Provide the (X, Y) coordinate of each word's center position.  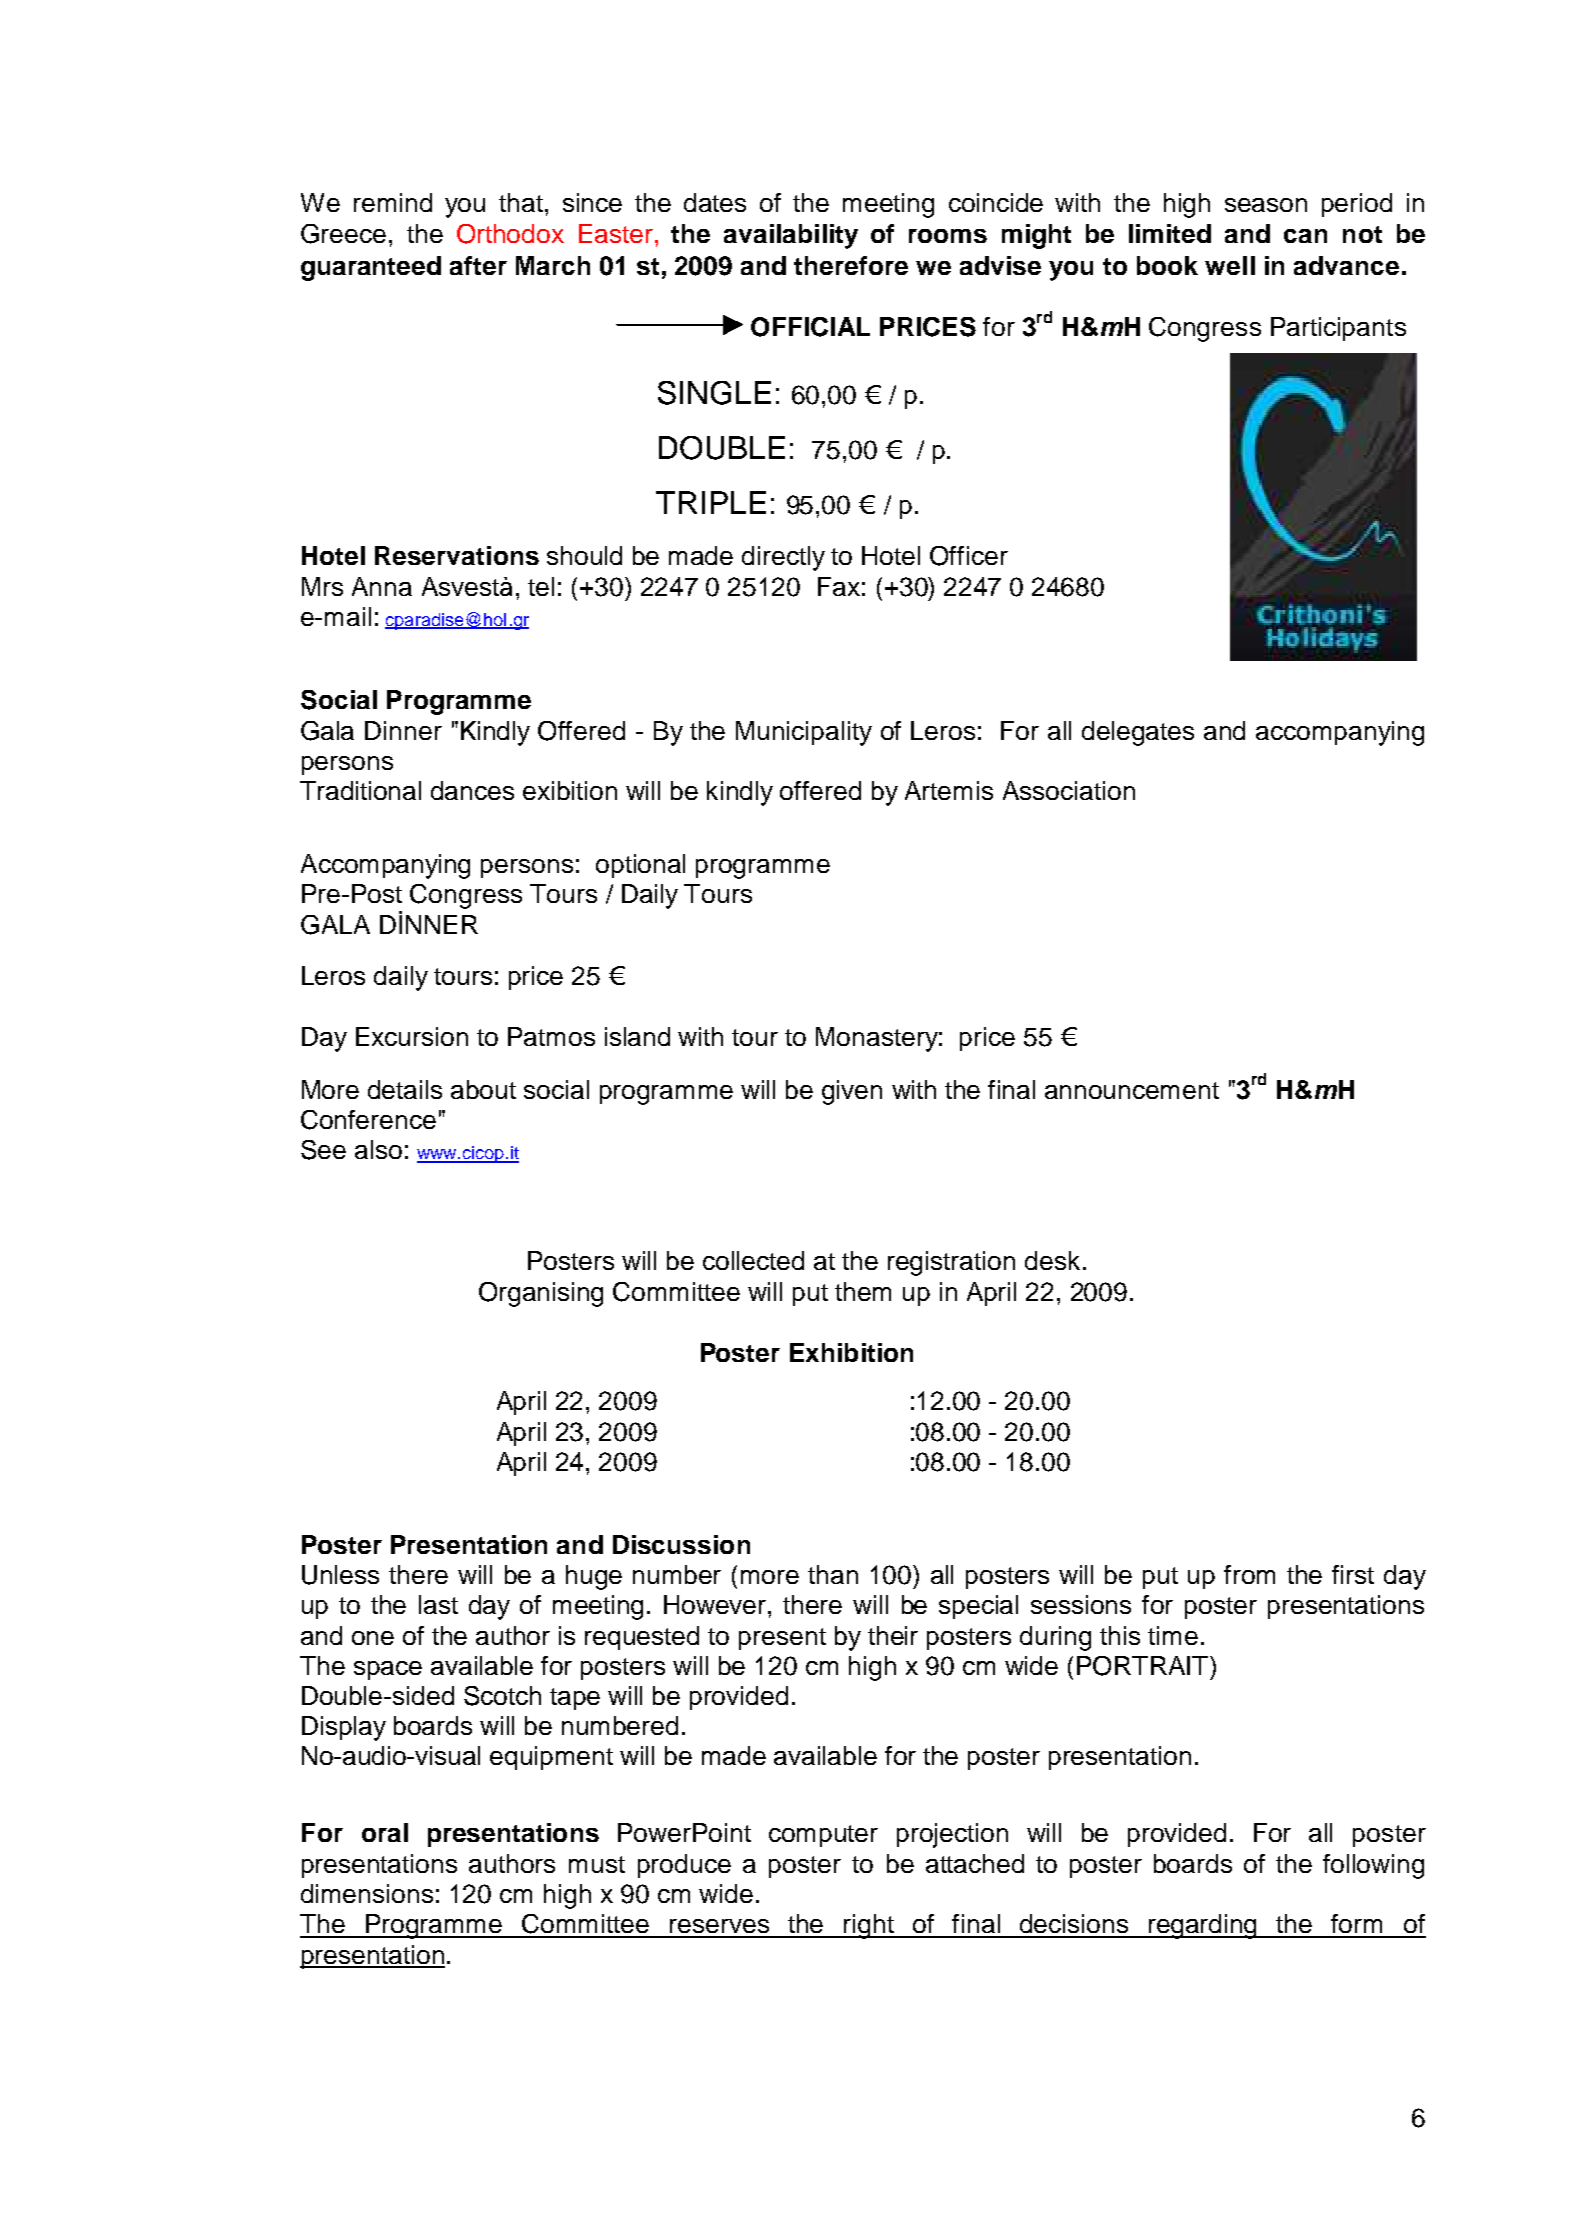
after (478, 265)
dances (472, 790)
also (378, 1149)
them (863, 1291)
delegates (1138, 733)
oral (385, 1832)
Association (1069, 790)
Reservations (457, 555)
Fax (839, 586)
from (1249, 1574)
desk (1052, 1260)
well (1230, 265)
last (438, 1604)
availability (791, 236)
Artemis (949, 790)
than (833, 1574)
